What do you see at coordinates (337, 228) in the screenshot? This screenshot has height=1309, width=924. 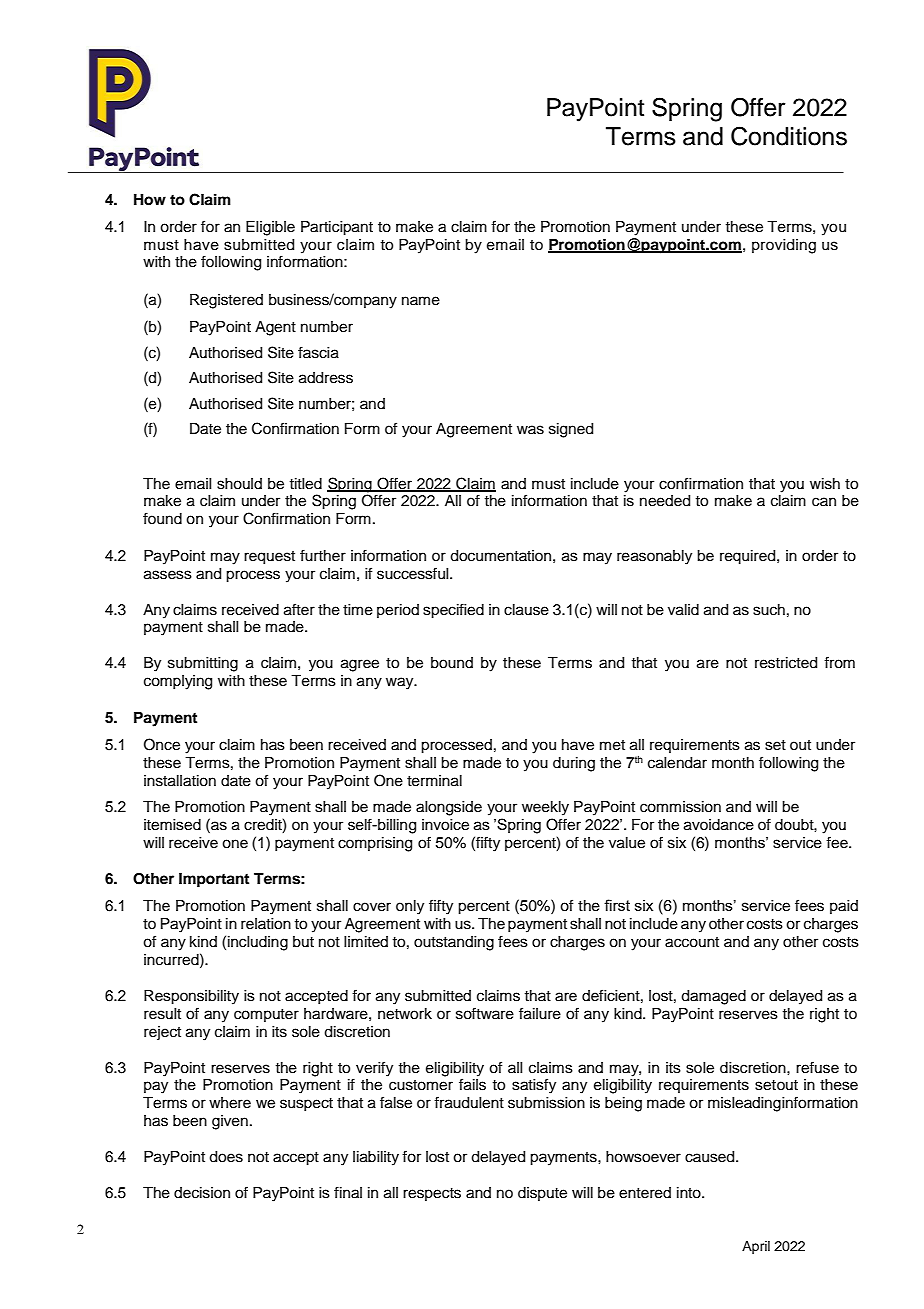 I see `Participant` at bounding box center [337, 228].
